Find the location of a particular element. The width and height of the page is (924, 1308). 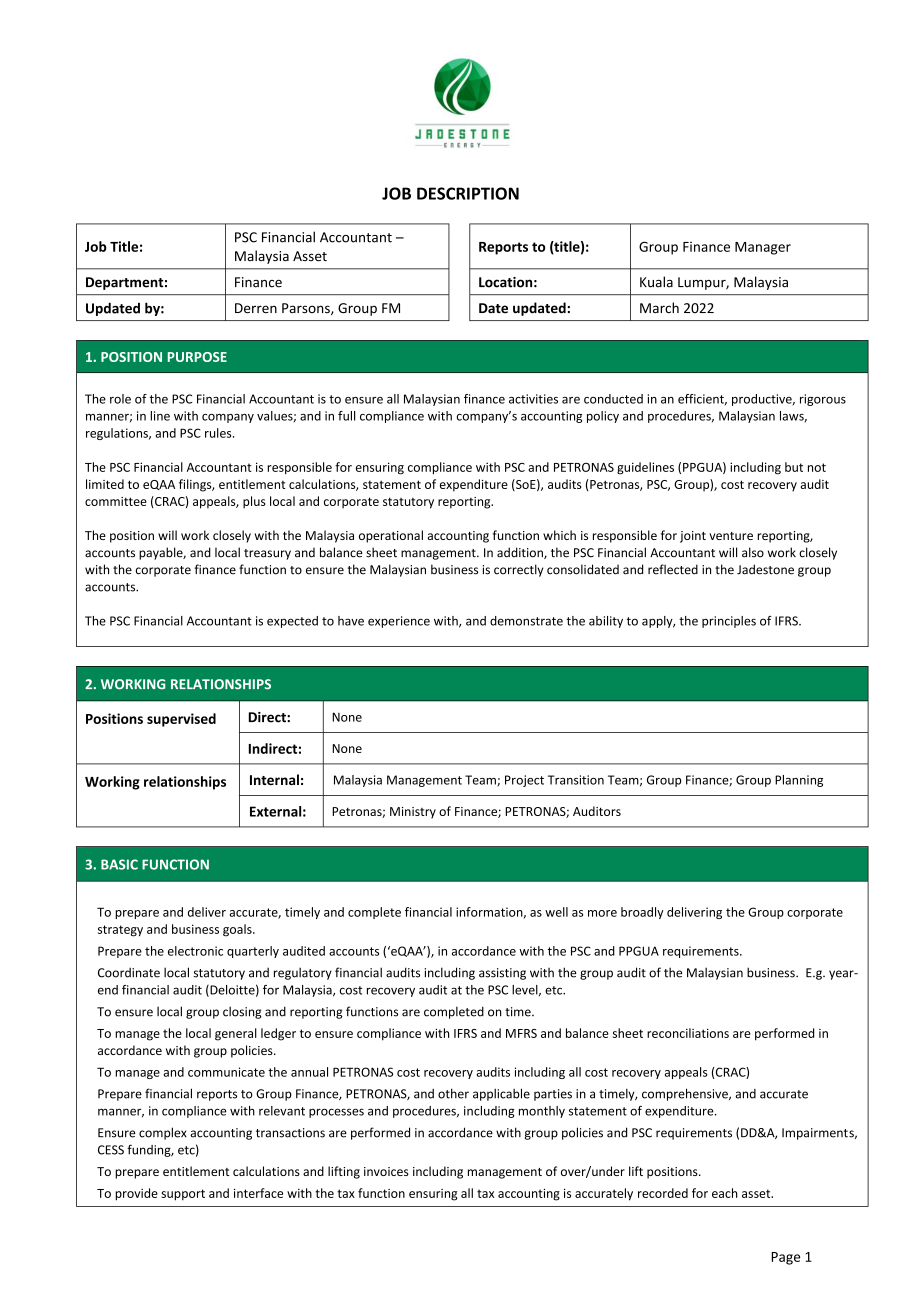

Derren is located at coordinates (256, 308).
